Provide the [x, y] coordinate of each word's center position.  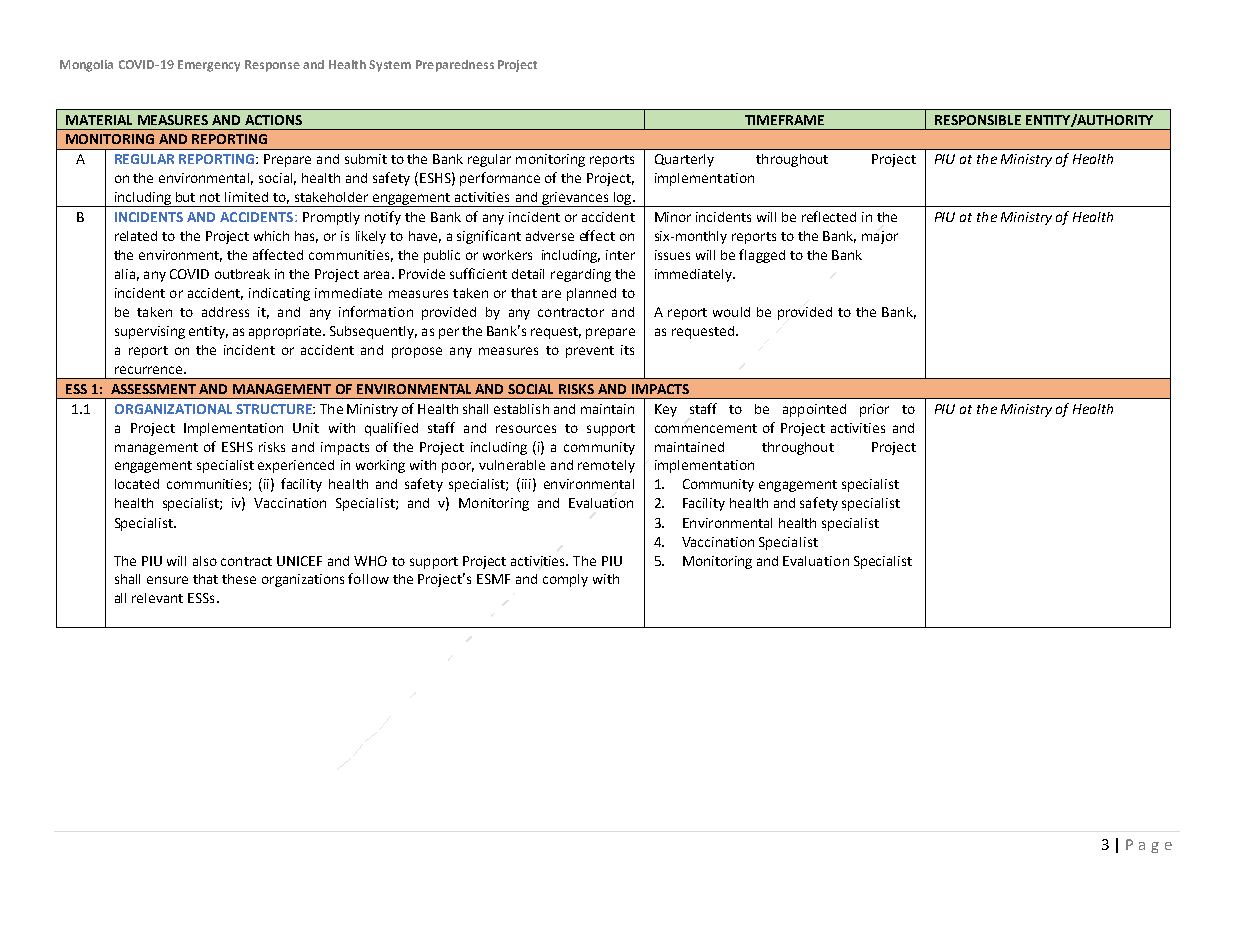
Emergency [209, 66]
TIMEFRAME [784, 120]
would [731, 312]
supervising [150, 332]
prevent [590, 352]
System [390, 66]
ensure [167, 580]
